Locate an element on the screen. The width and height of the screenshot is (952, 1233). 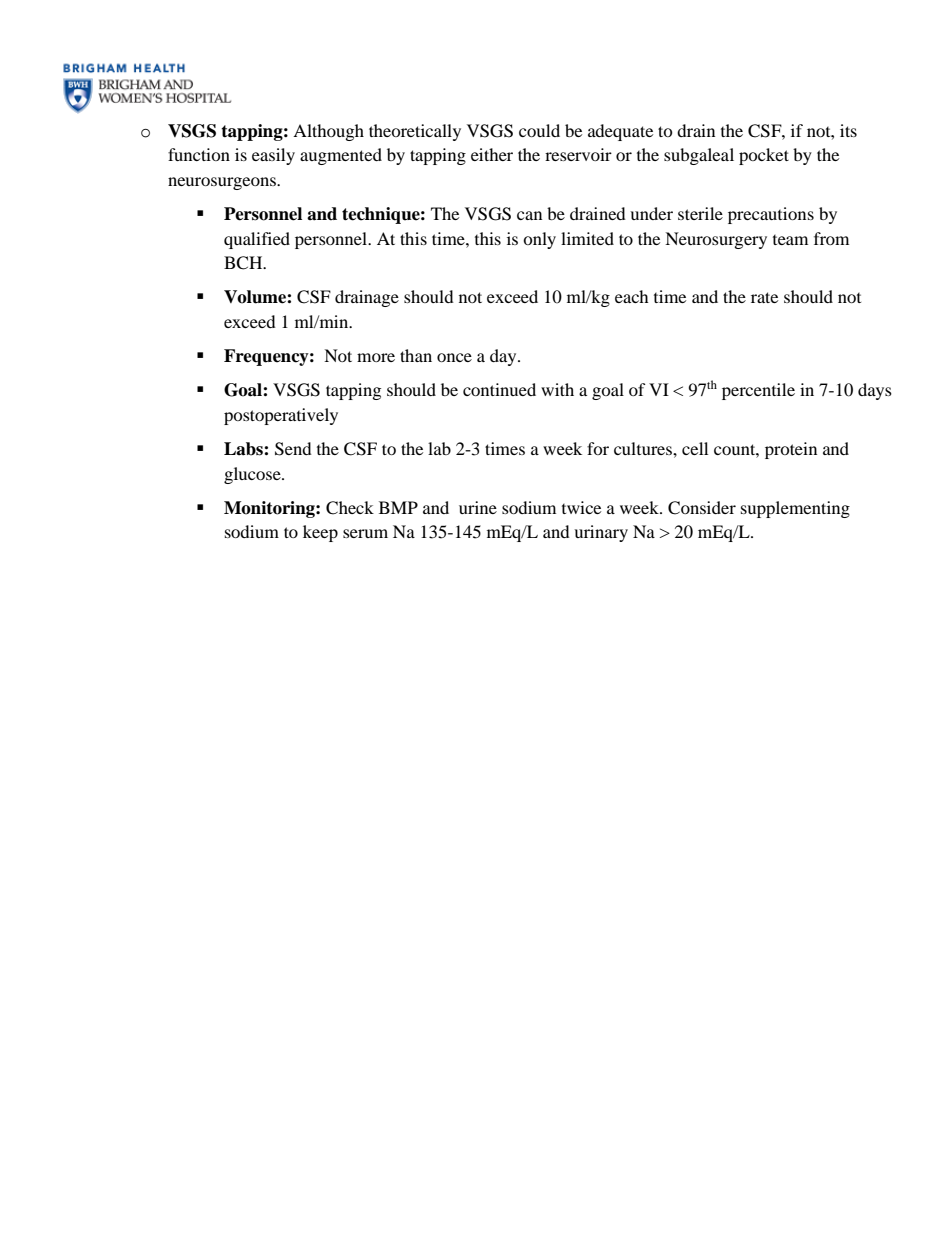
easily is located at coordinates (273, 156).
